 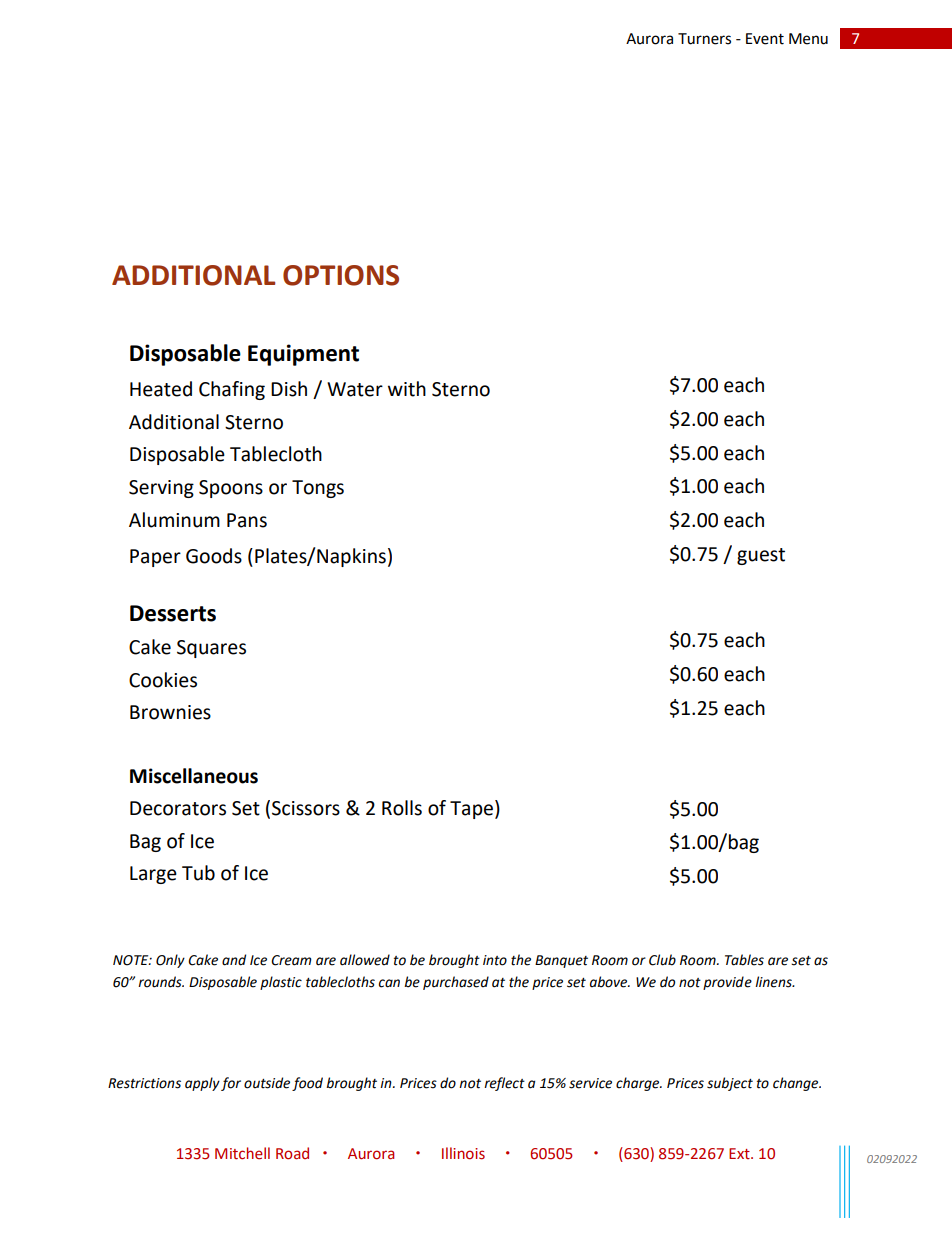 I want to click on guest, so click(x=761, y=556).
